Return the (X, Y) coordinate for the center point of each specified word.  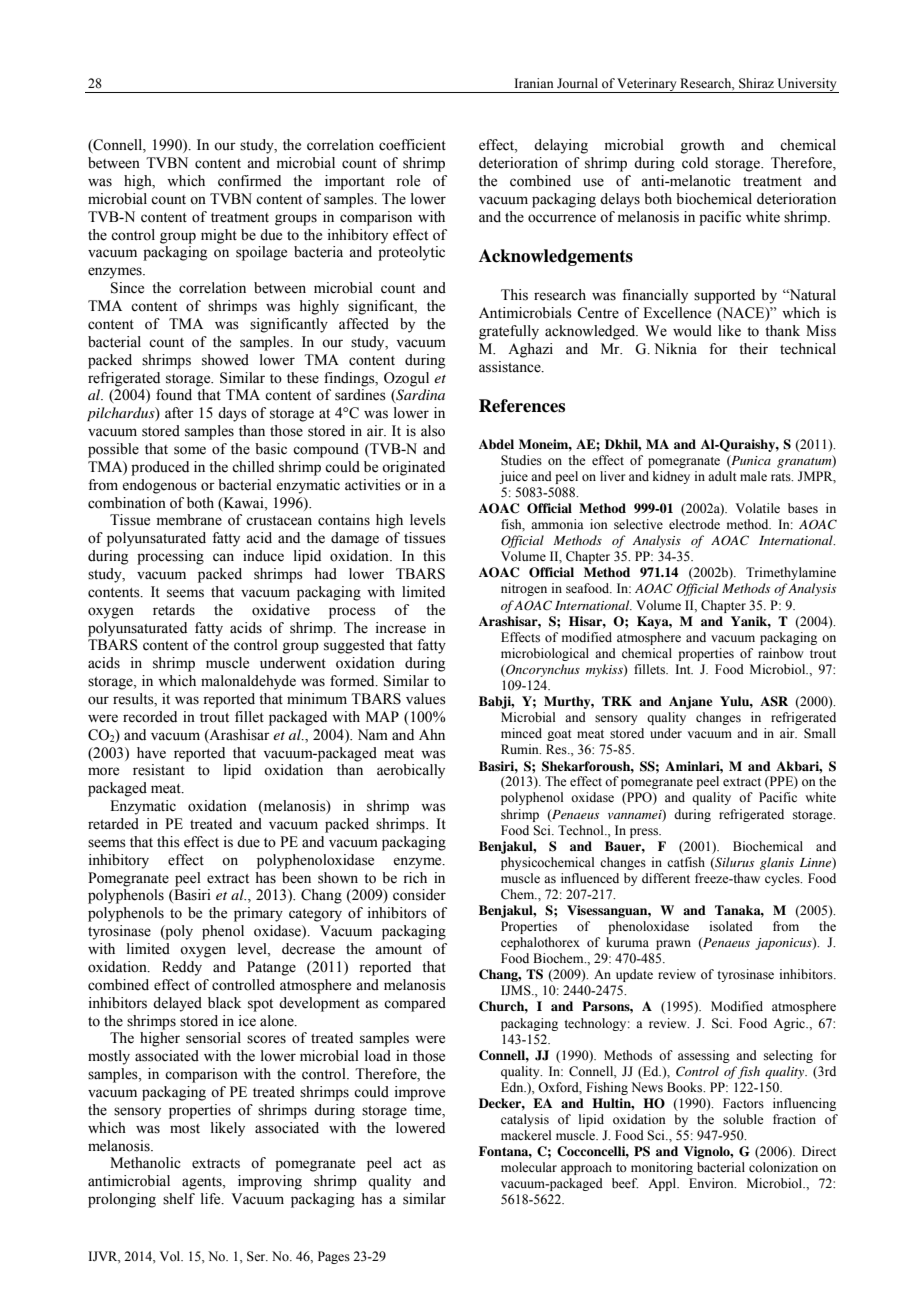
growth (703, 146)
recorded (150, 717)
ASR (774, 701)
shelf (179, 1199)
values (426, 699)
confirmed (249, 181)
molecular (529, 1167)
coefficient (412, 145)
